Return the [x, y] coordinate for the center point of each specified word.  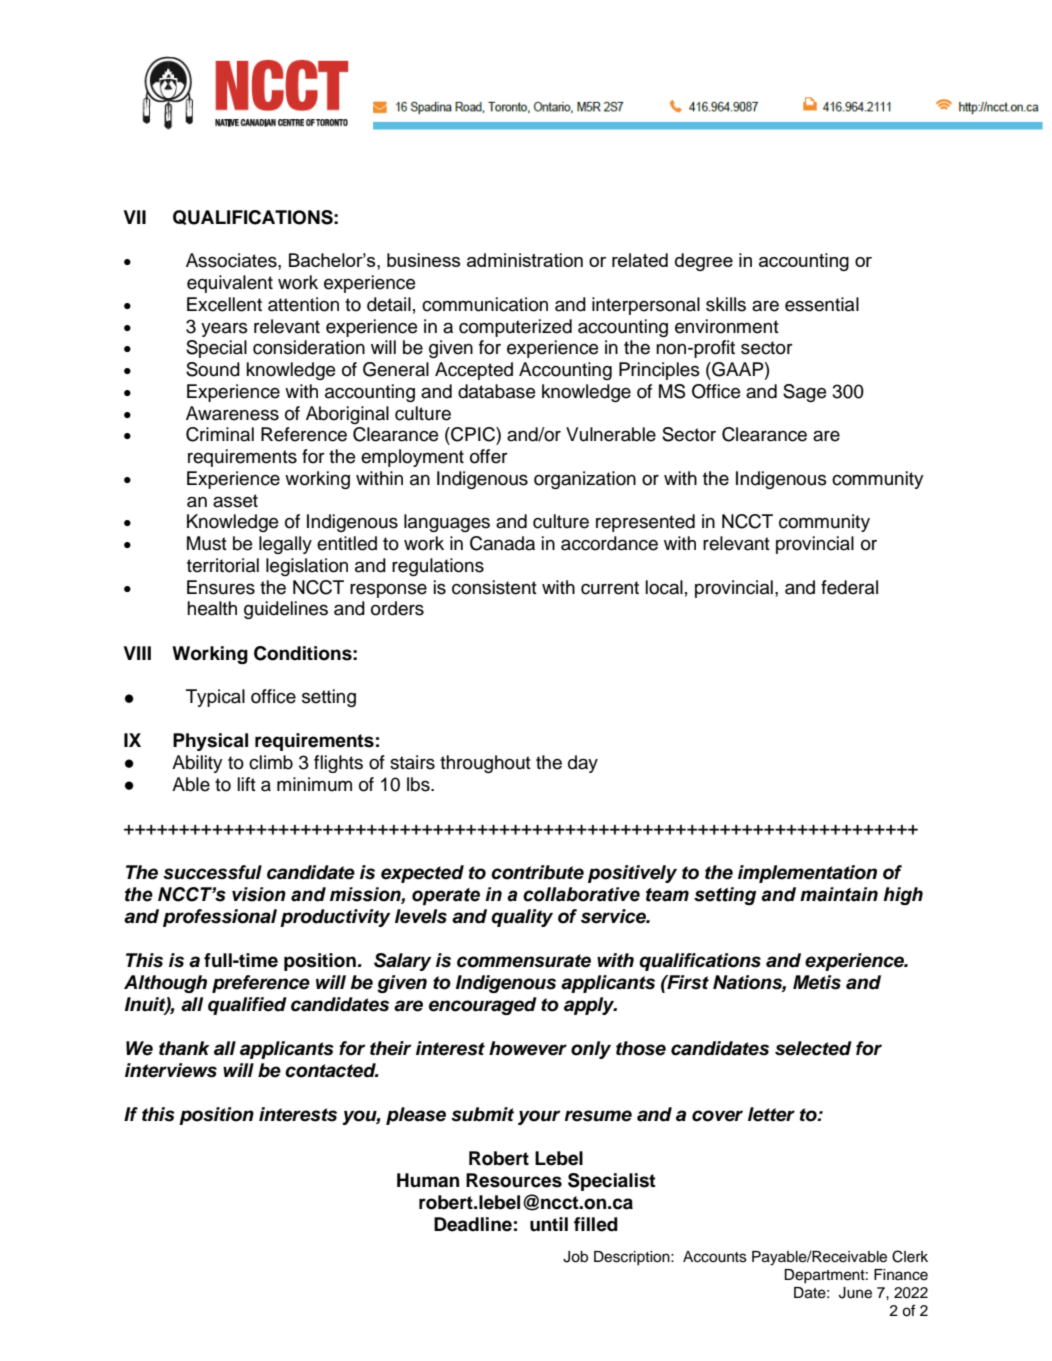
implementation [807, 874]
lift [247, 784]
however [528, 1048]
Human [428, 1180]
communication [485, 304]
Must [207, 543]
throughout [485, 764]
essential [822, 304]
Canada [502, 543]
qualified [247, 1006]
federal [849, 587]
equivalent [230, 284]
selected [813, 1048]
